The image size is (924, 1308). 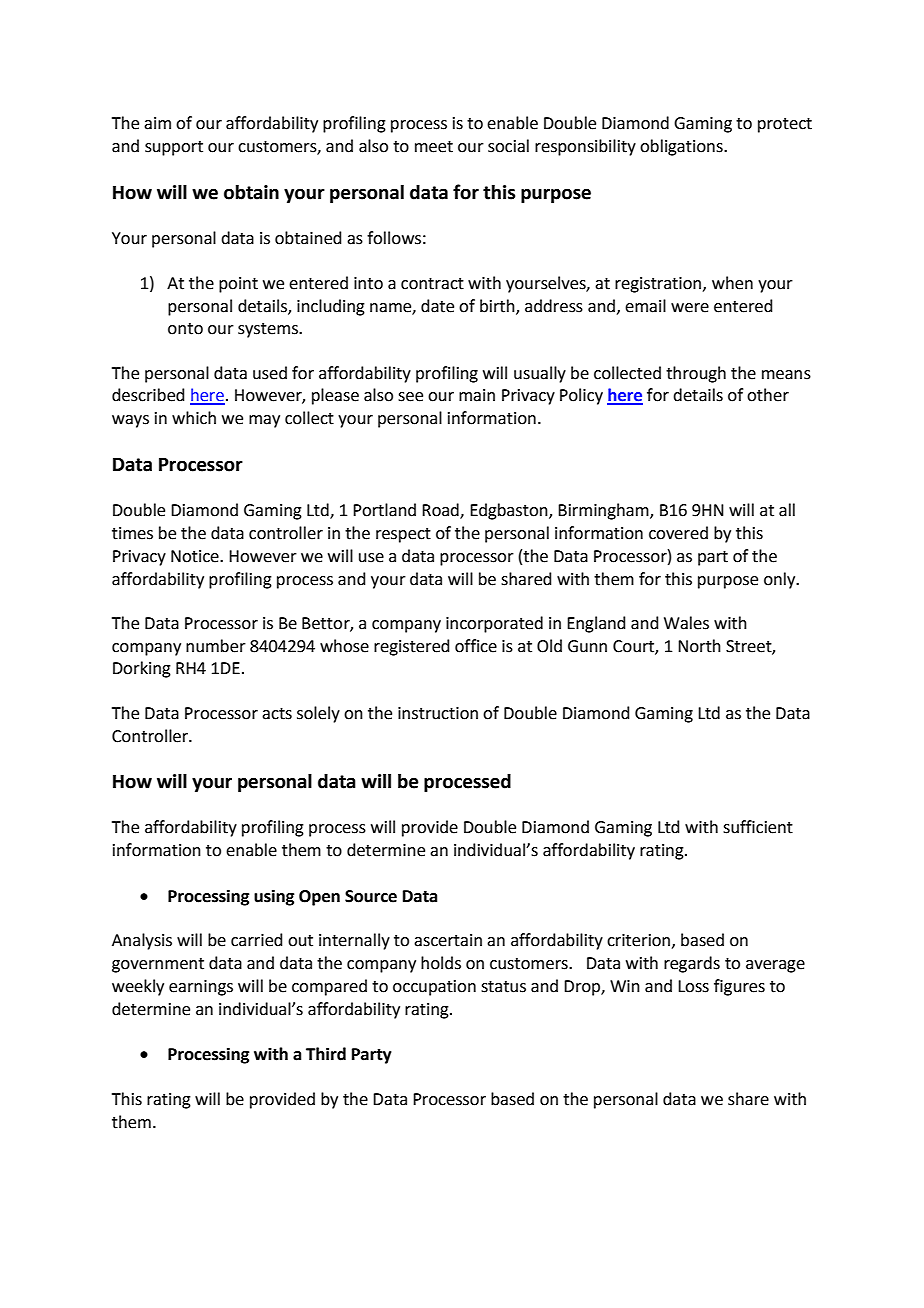 What do you see at coordinates (696, 374) in the document?
I see `through` at bounding box center [696, 374].
